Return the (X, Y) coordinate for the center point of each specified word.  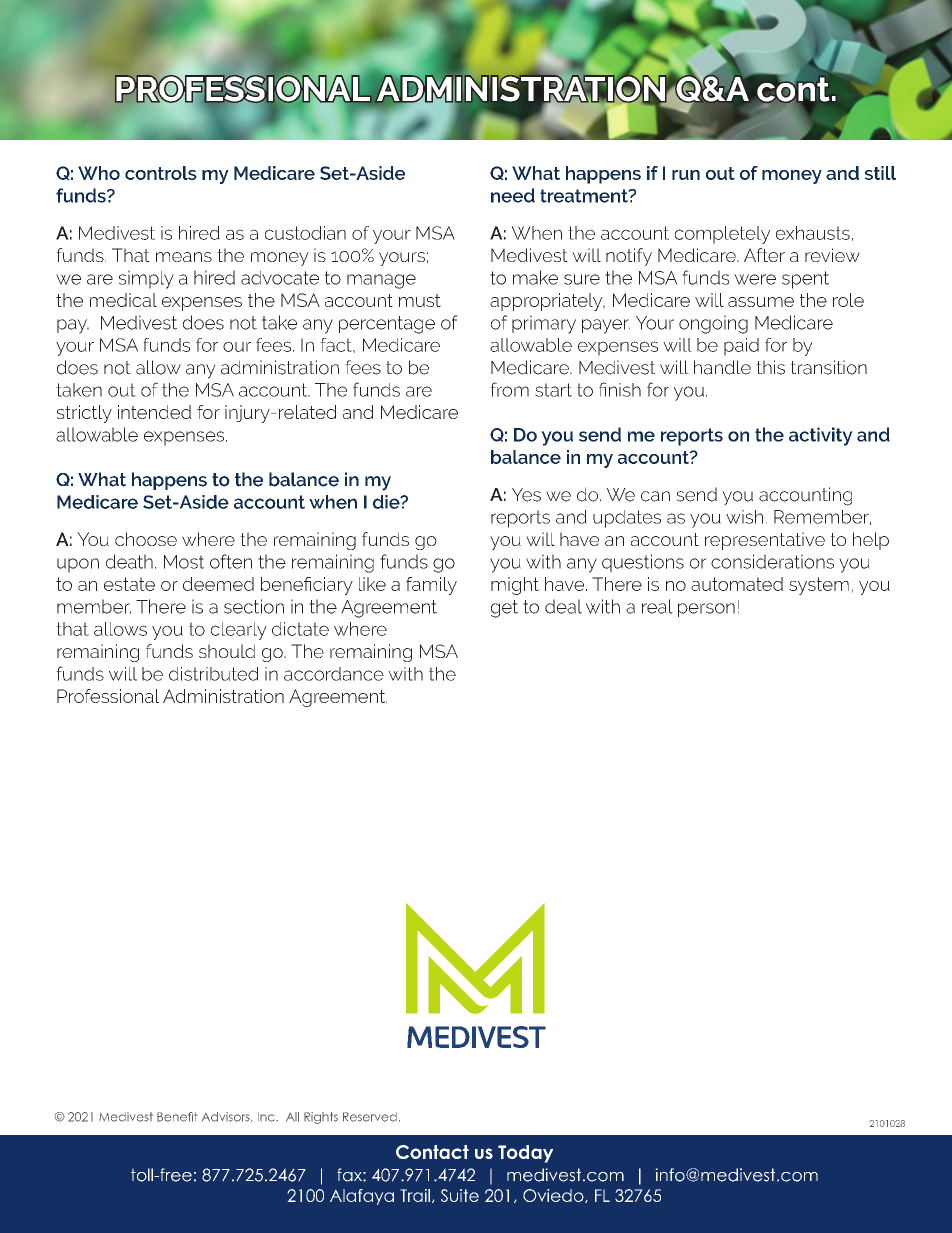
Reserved (370, 1117)
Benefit (177, 1117)
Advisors (227, 1117)
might (515, 586)
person (706, 610)
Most (184, 562)
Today (525, 1154)
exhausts (813, 233)
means (184, 257)
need (513, 195)
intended (154, 412)
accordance (334, 674)
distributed (213, 674)
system (819, 586)
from (509, 389)
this (770, 367)
